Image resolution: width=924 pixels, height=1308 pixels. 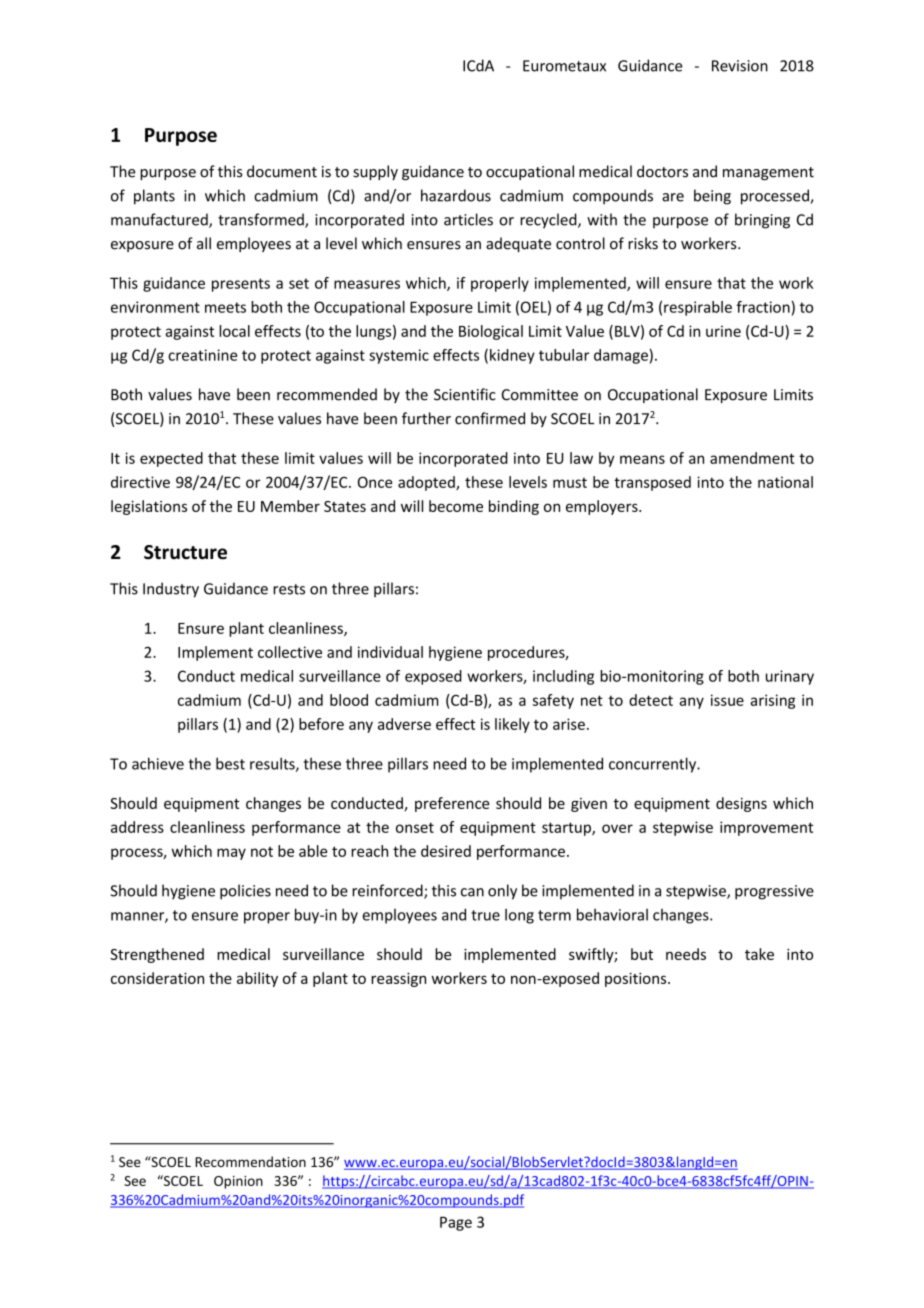 I want to click on Revision, so click(x=740, y=66).
